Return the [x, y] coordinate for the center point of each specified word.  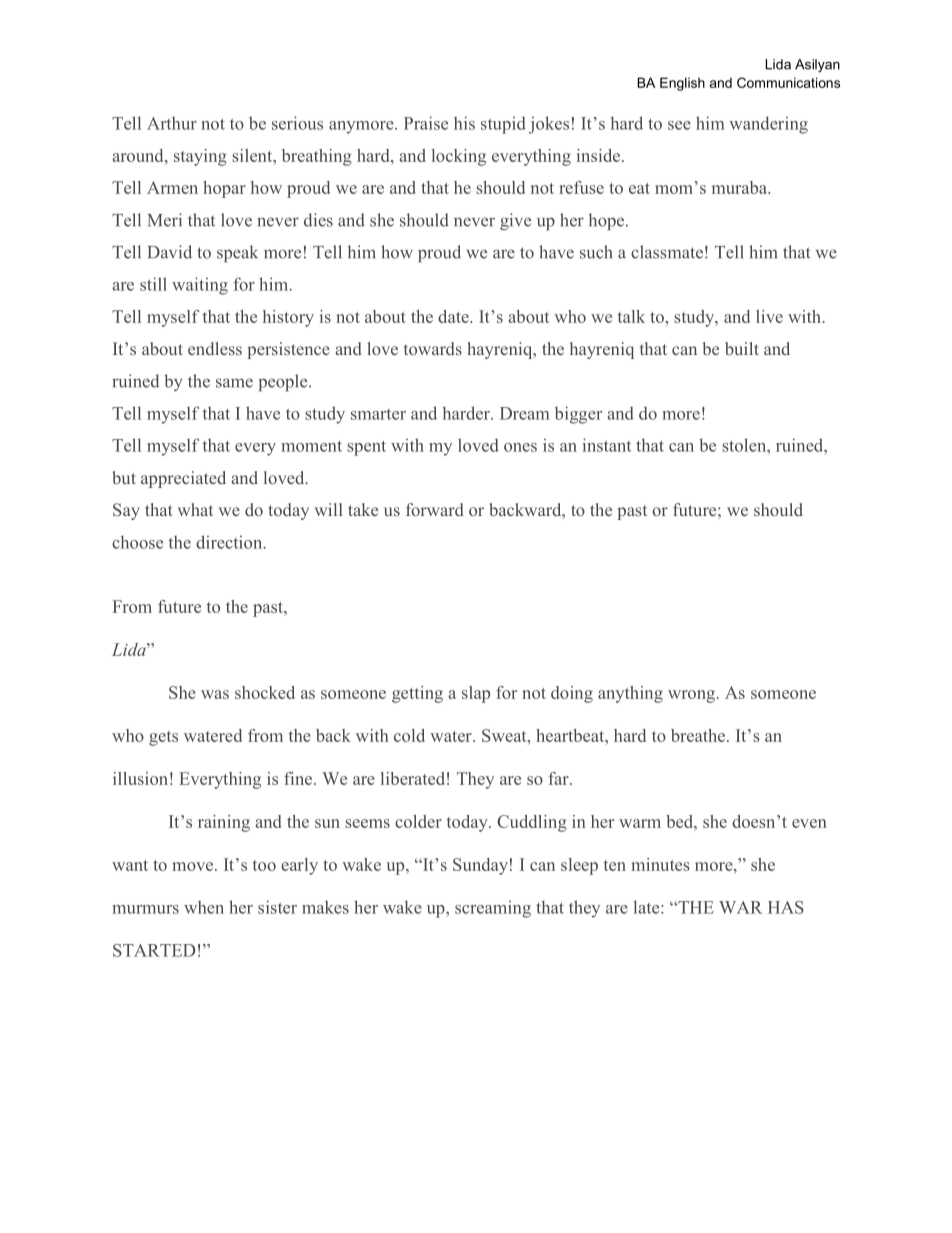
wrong [691, 696]
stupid [503, 125]
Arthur [172, 123]
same [234, 383]
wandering [768, 125]
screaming [493, 909]
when [204, 907]
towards [433, 348]
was [215, 694]
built [742, 348]
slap [476, 694]
